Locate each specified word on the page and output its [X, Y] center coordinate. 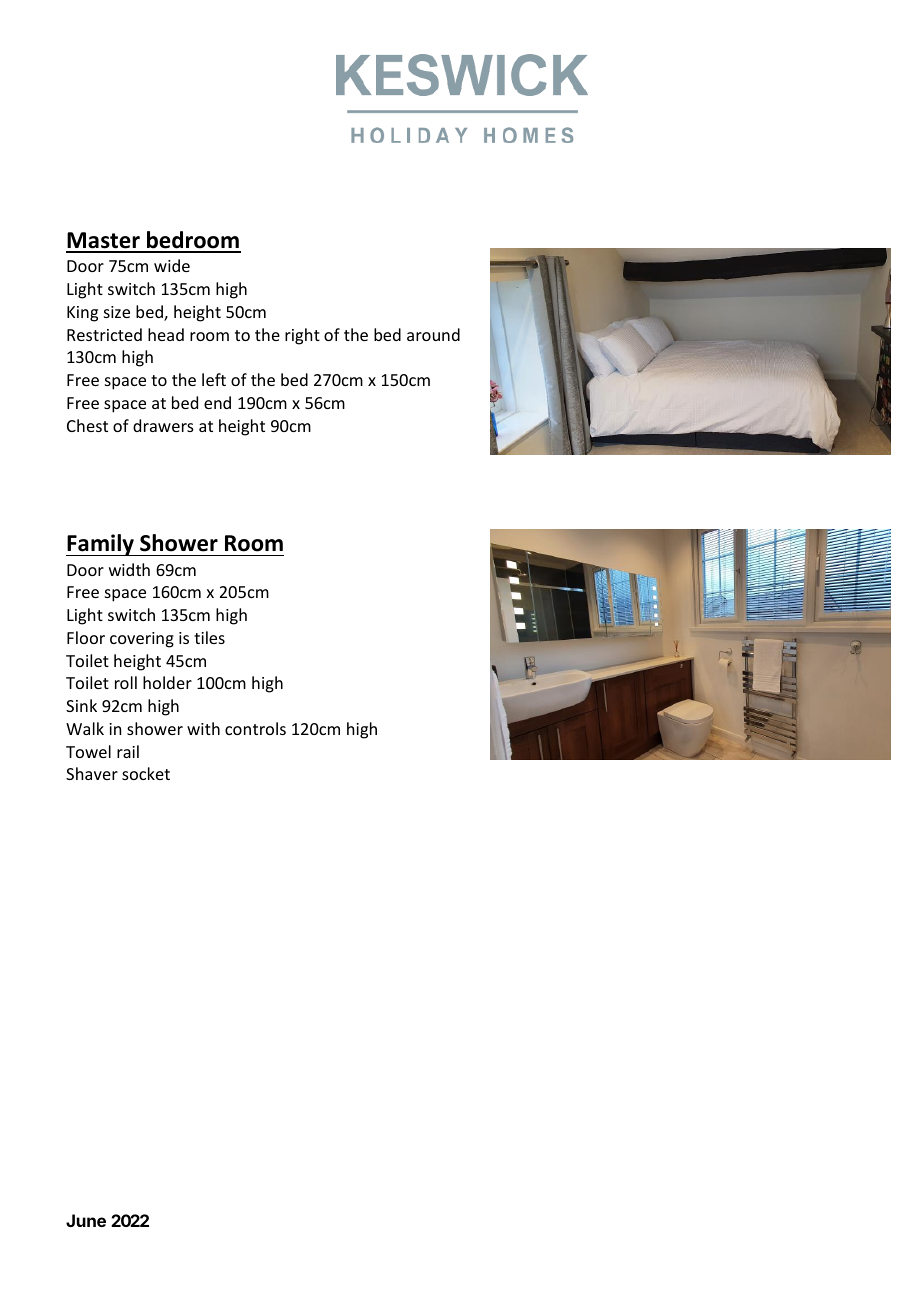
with [203, 728]
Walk [85, 728]
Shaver [92, 773]
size [117, 312]
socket [146, 773]
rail [128, 751]
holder [167, 682]
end [217, 402]
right [302, 336]
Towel [88, 751]
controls [255, 728]
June [86, 1220]
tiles [209, 637]
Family [101, 545]
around [433, 334]
